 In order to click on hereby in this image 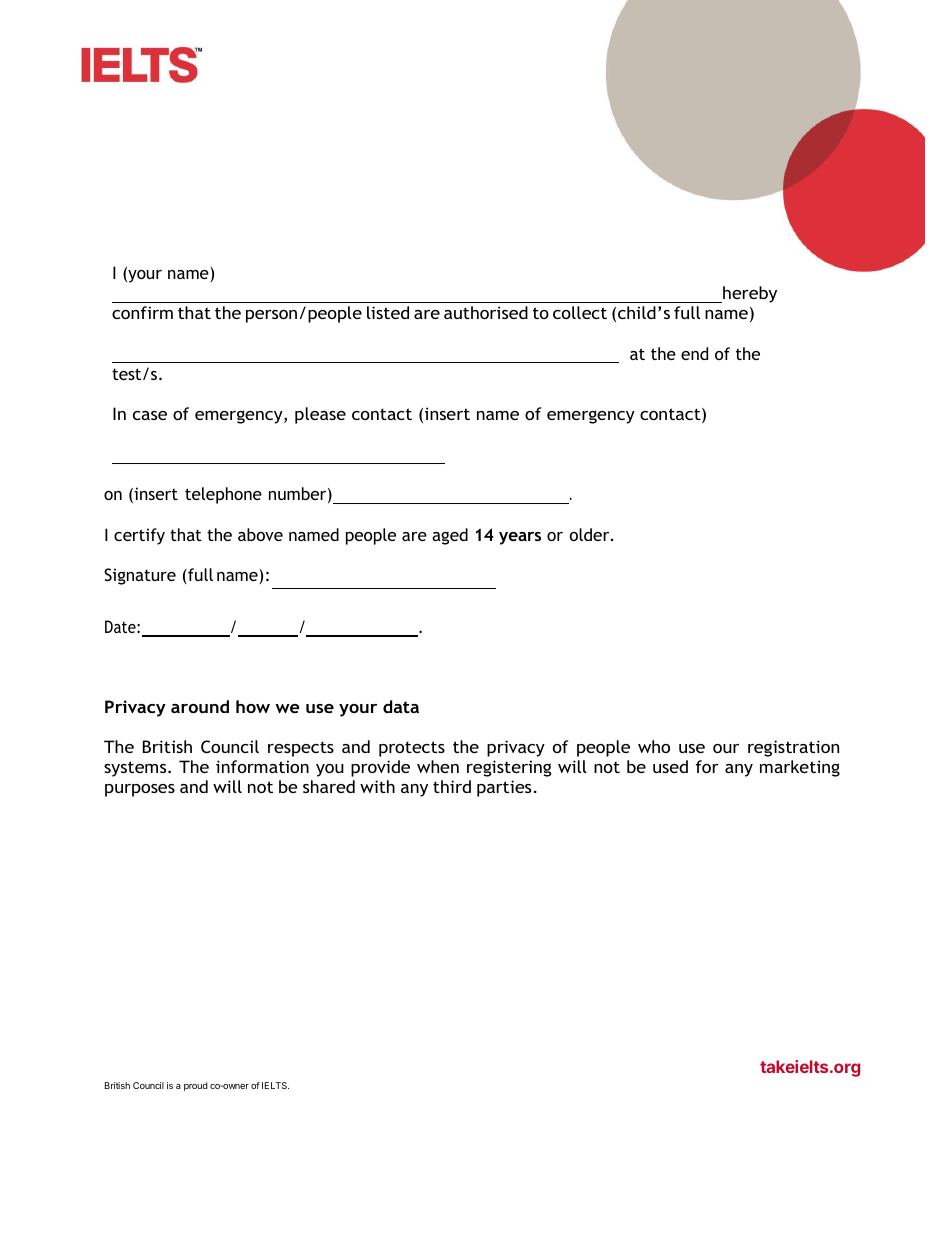, I will do `click(749, 294)`.
